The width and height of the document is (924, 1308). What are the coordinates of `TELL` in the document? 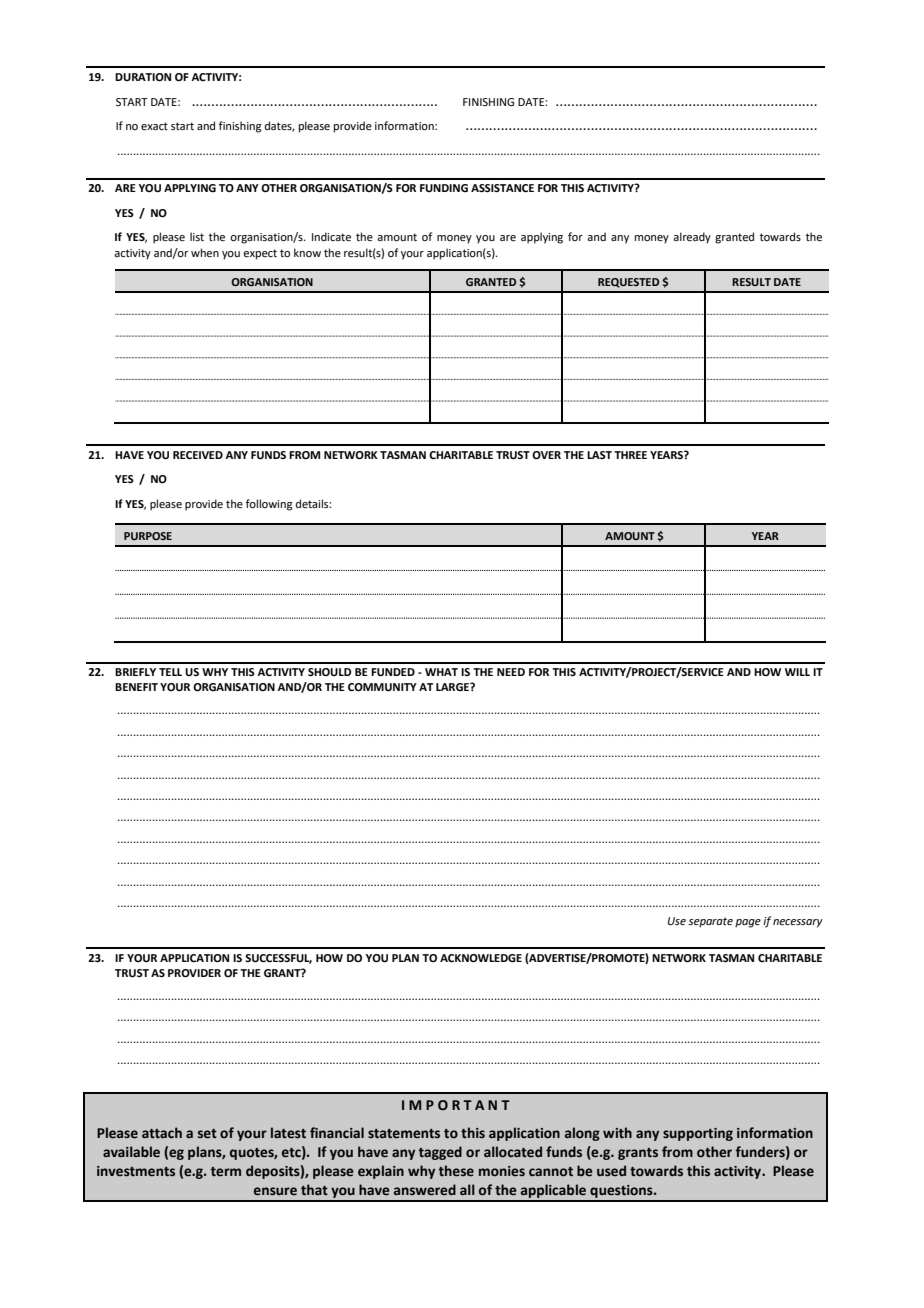 It's located at (170, 672).
